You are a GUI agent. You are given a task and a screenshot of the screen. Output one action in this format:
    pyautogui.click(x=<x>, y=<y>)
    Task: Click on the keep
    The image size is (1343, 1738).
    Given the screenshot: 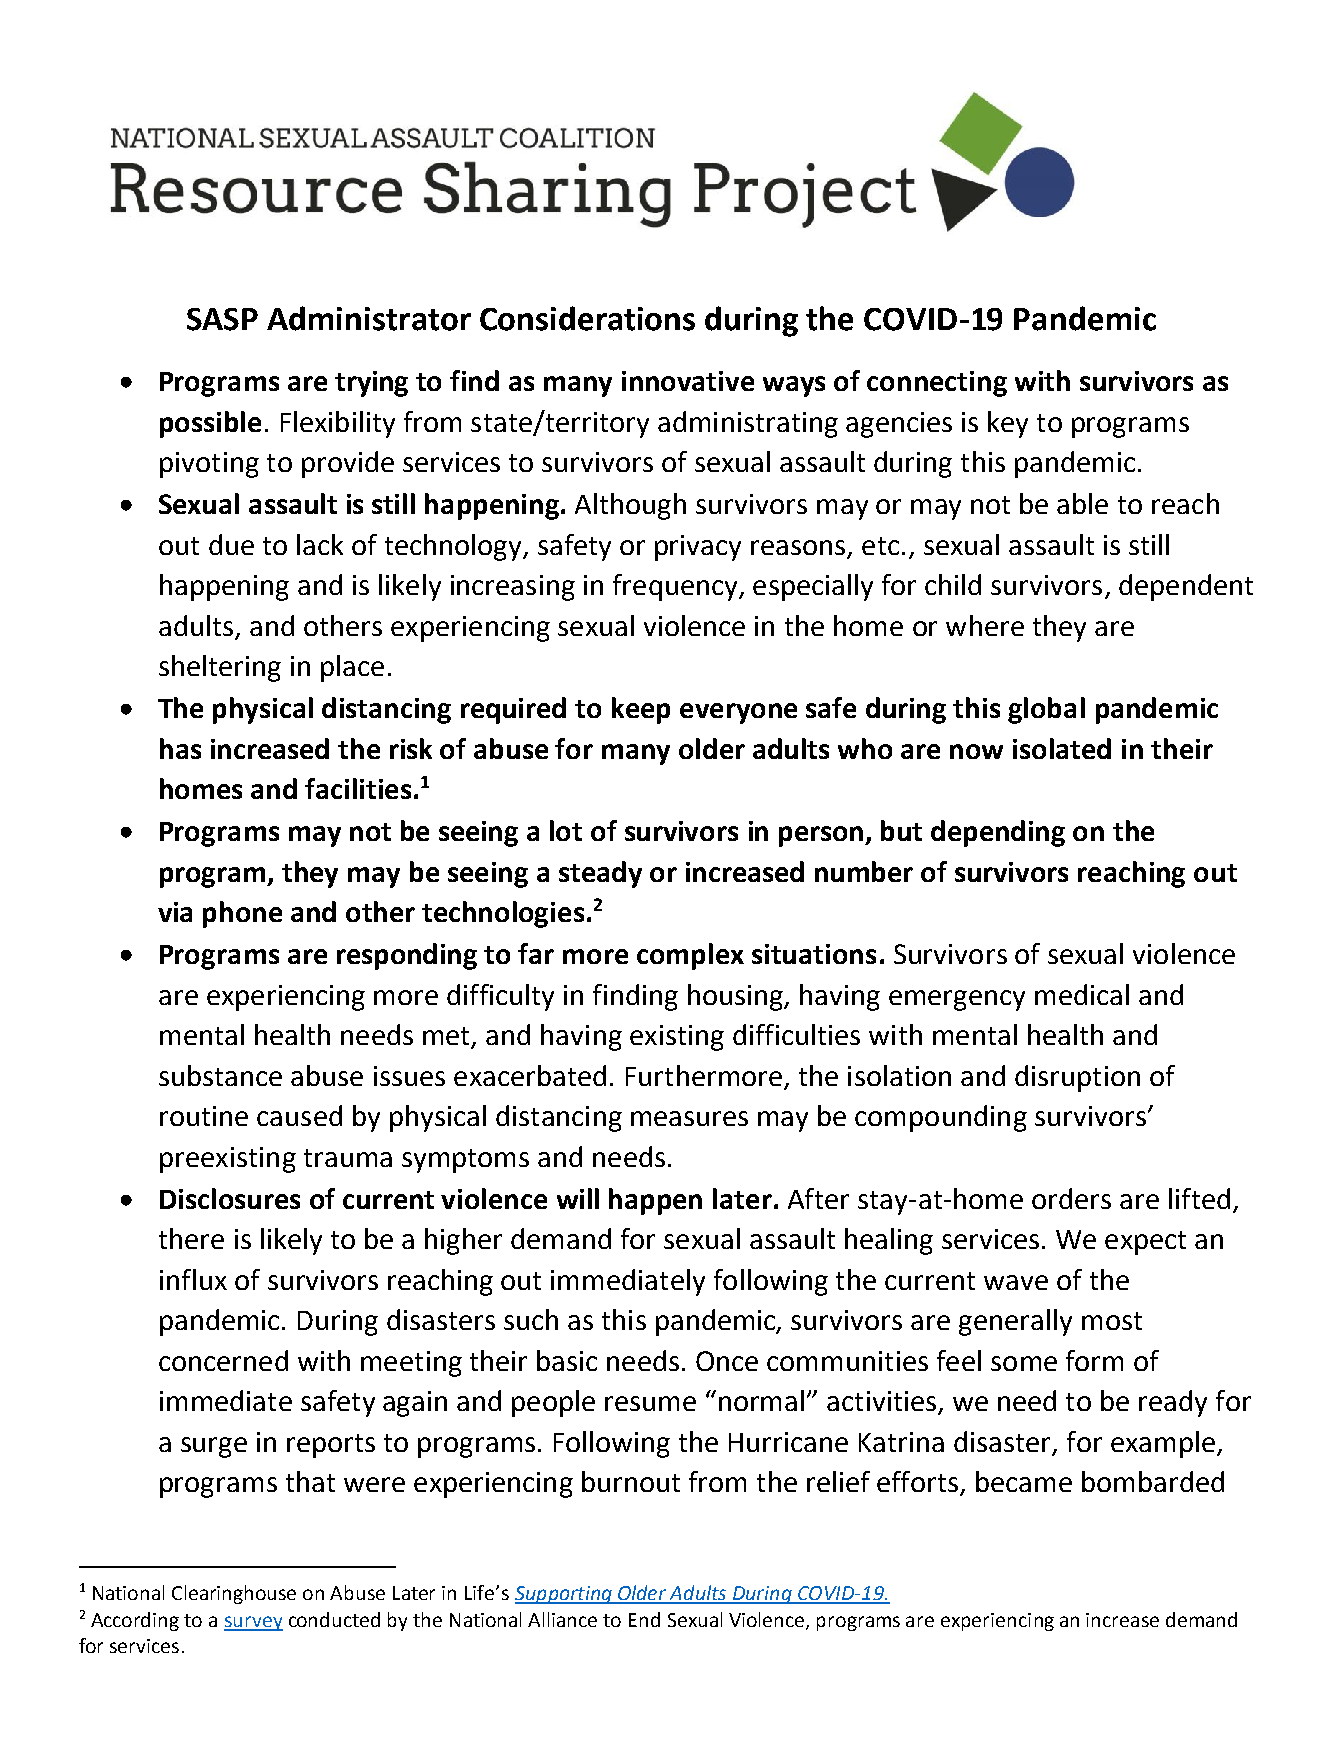 What is the action you would take?
    pyautogui.click(x=641, y=710)
